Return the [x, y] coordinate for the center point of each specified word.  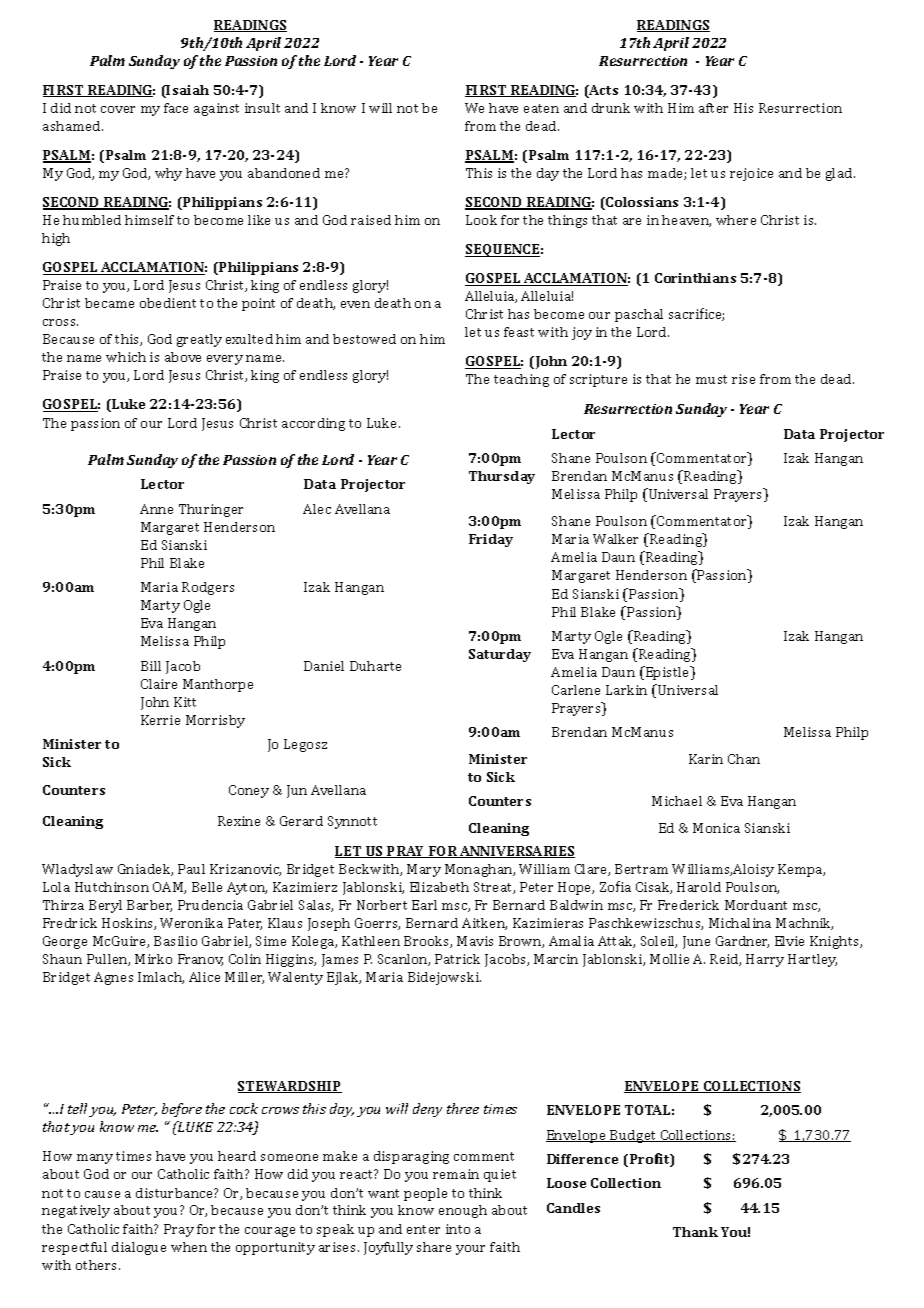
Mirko [153, 959]
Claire [159, 684]
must [711, 379]
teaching [521, 380]
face [176, 108]
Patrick [457, 959]
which [126, 357]
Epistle [668, 673]
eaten [541, 108]
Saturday [500, 655]
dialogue [139, 1248]
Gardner [742, 942]
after [713, 108]
